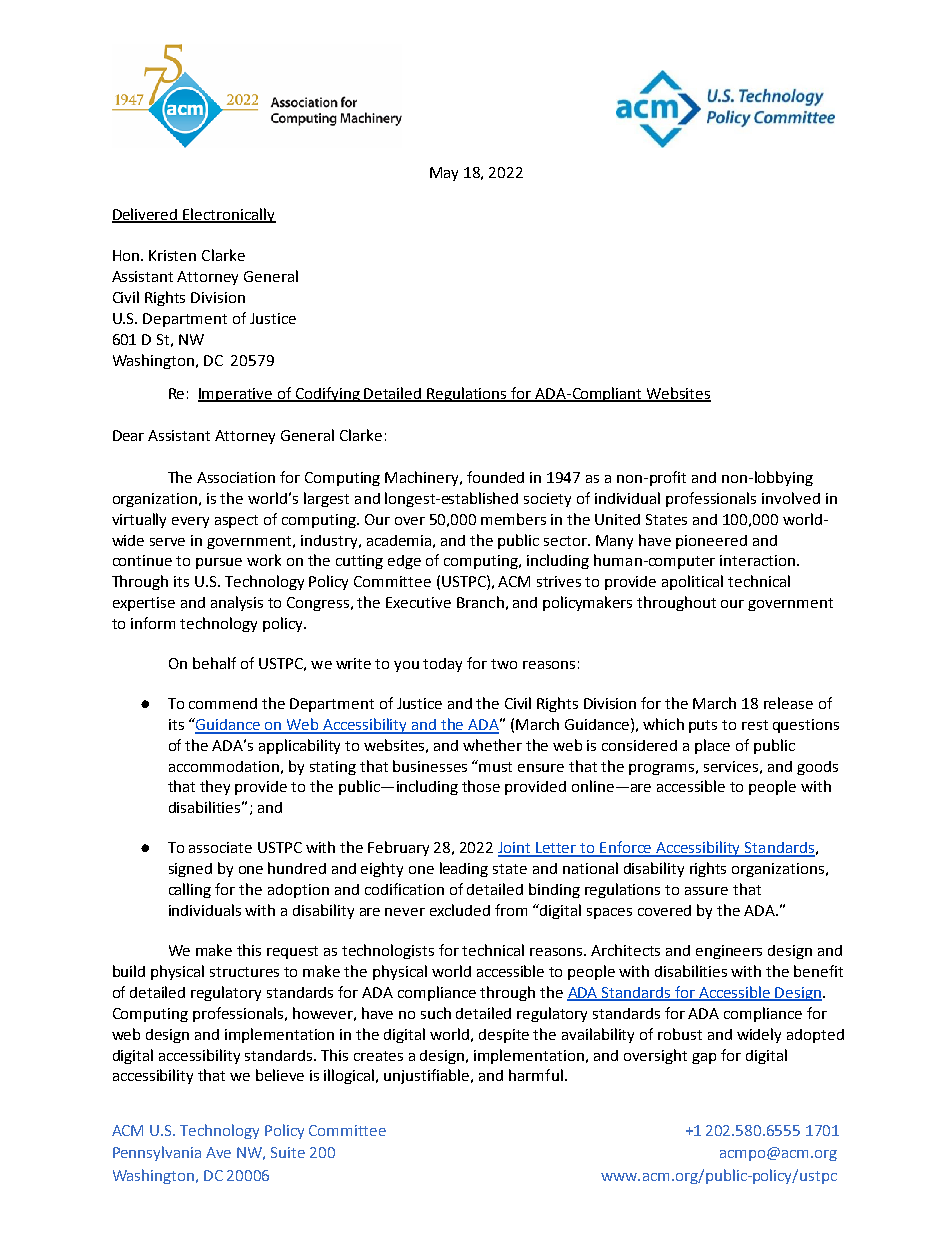  Describe the element at coordinates (442, 665) in the screenshot. I see `today` at that location.
